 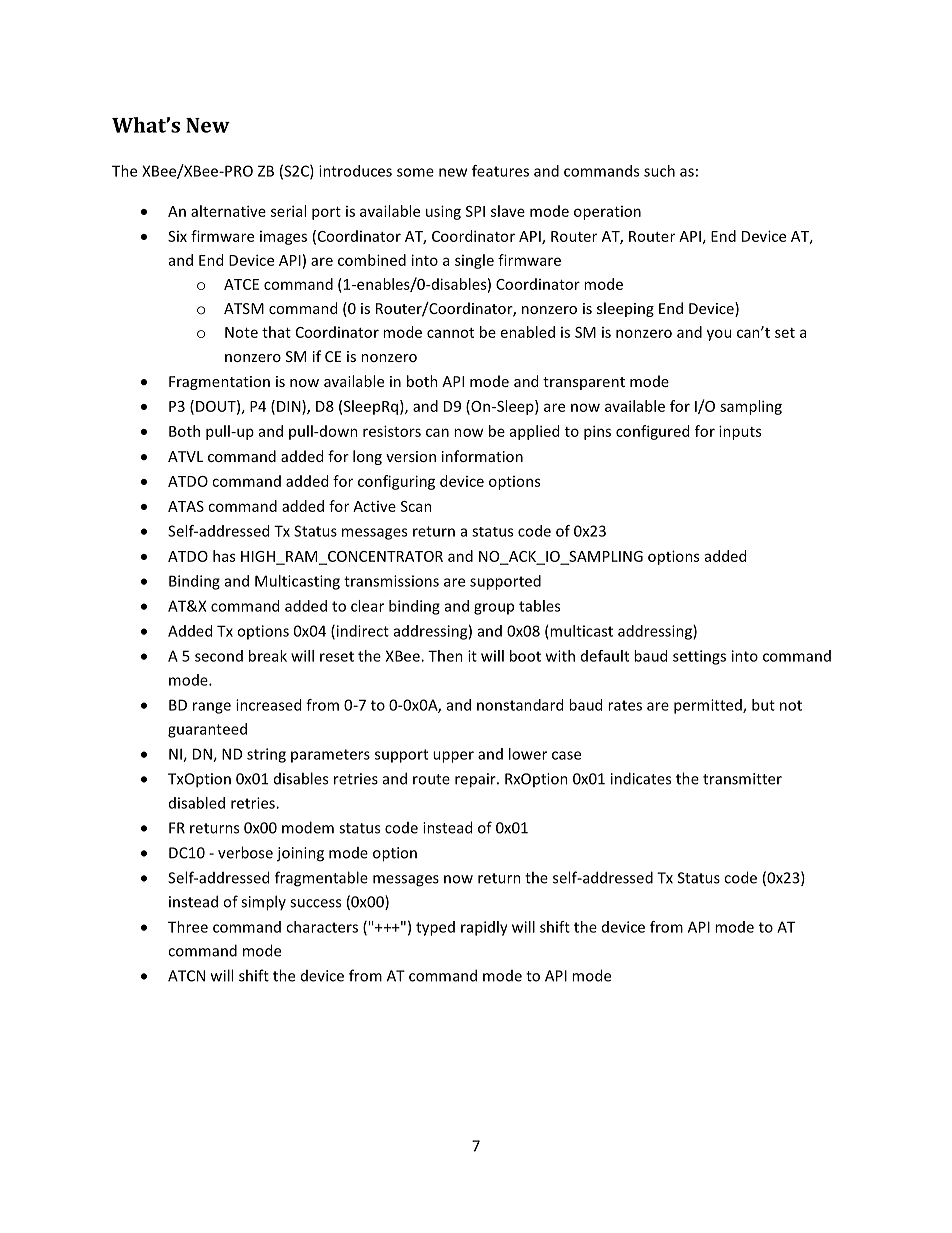 What do you see at coordinates (416, 506) in the screenshot?
I see `Scan` at bounding box center [416, 506].
